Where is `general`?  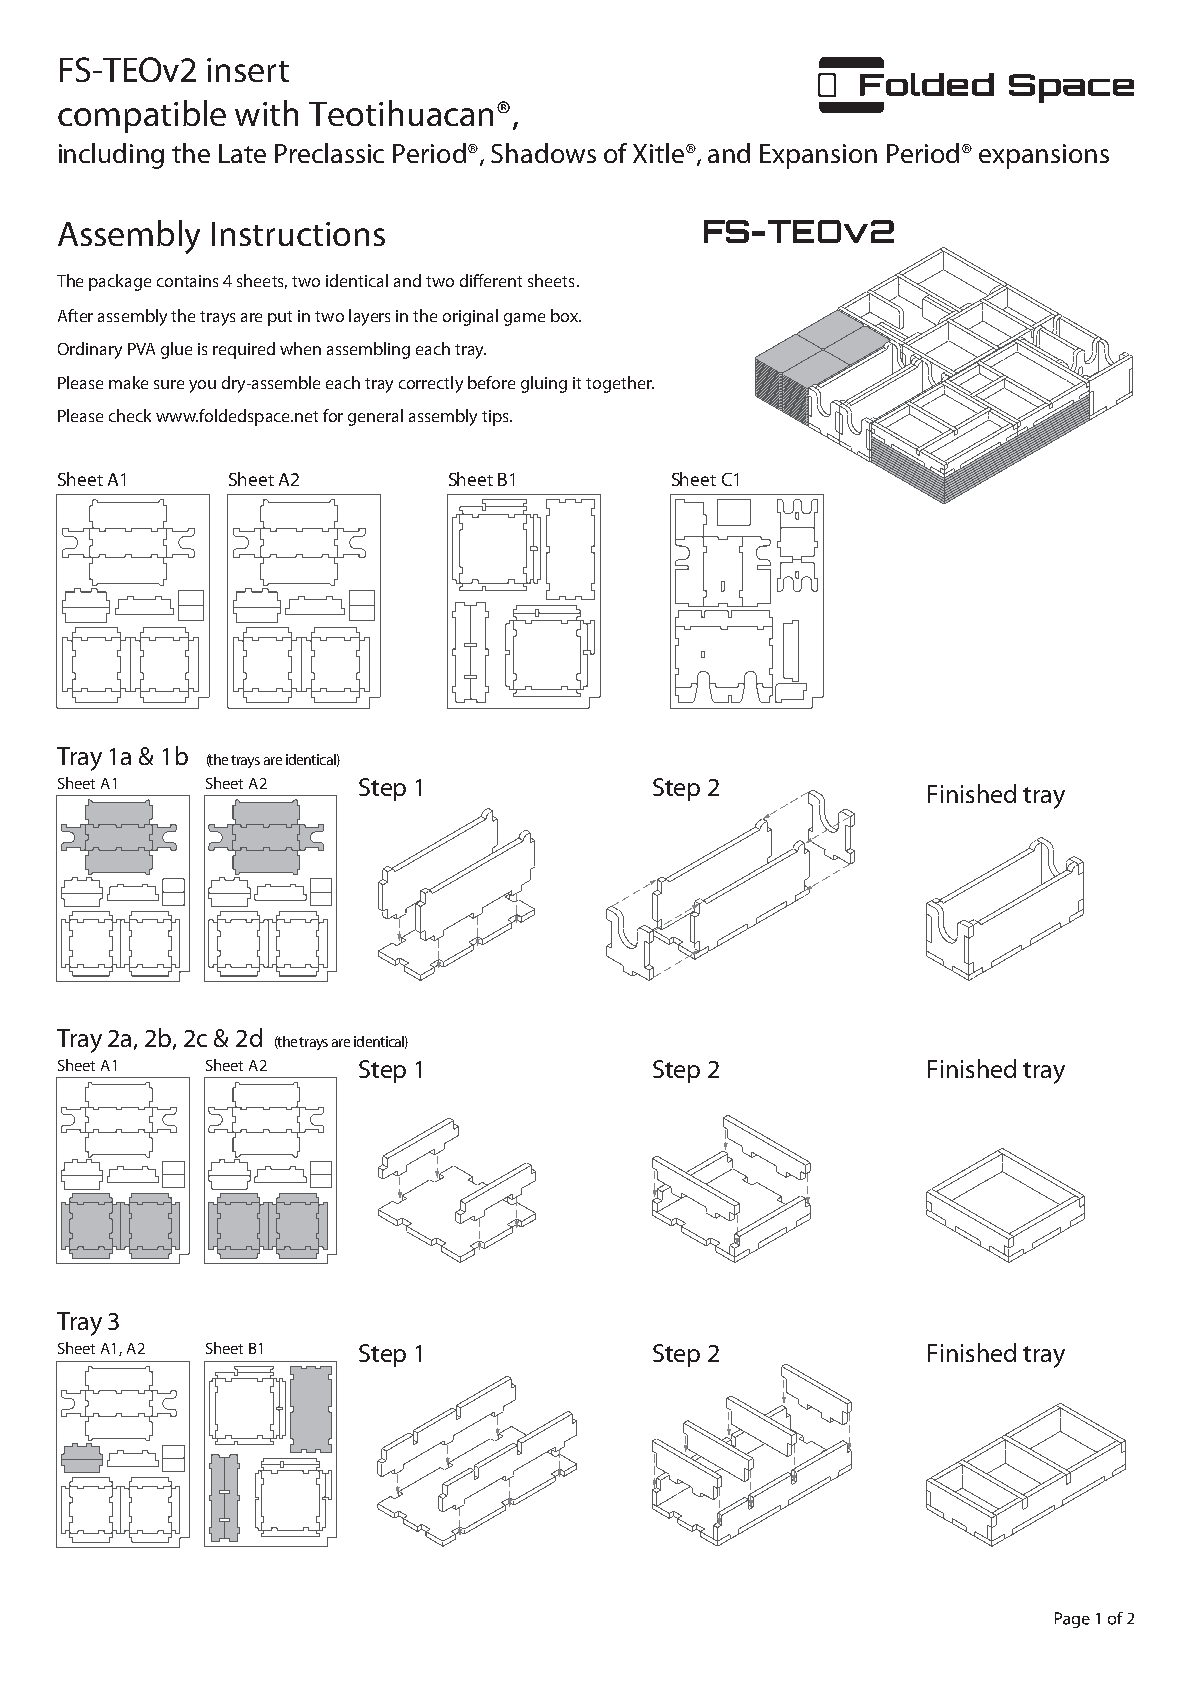 general is located at coordinates (375, 417).
